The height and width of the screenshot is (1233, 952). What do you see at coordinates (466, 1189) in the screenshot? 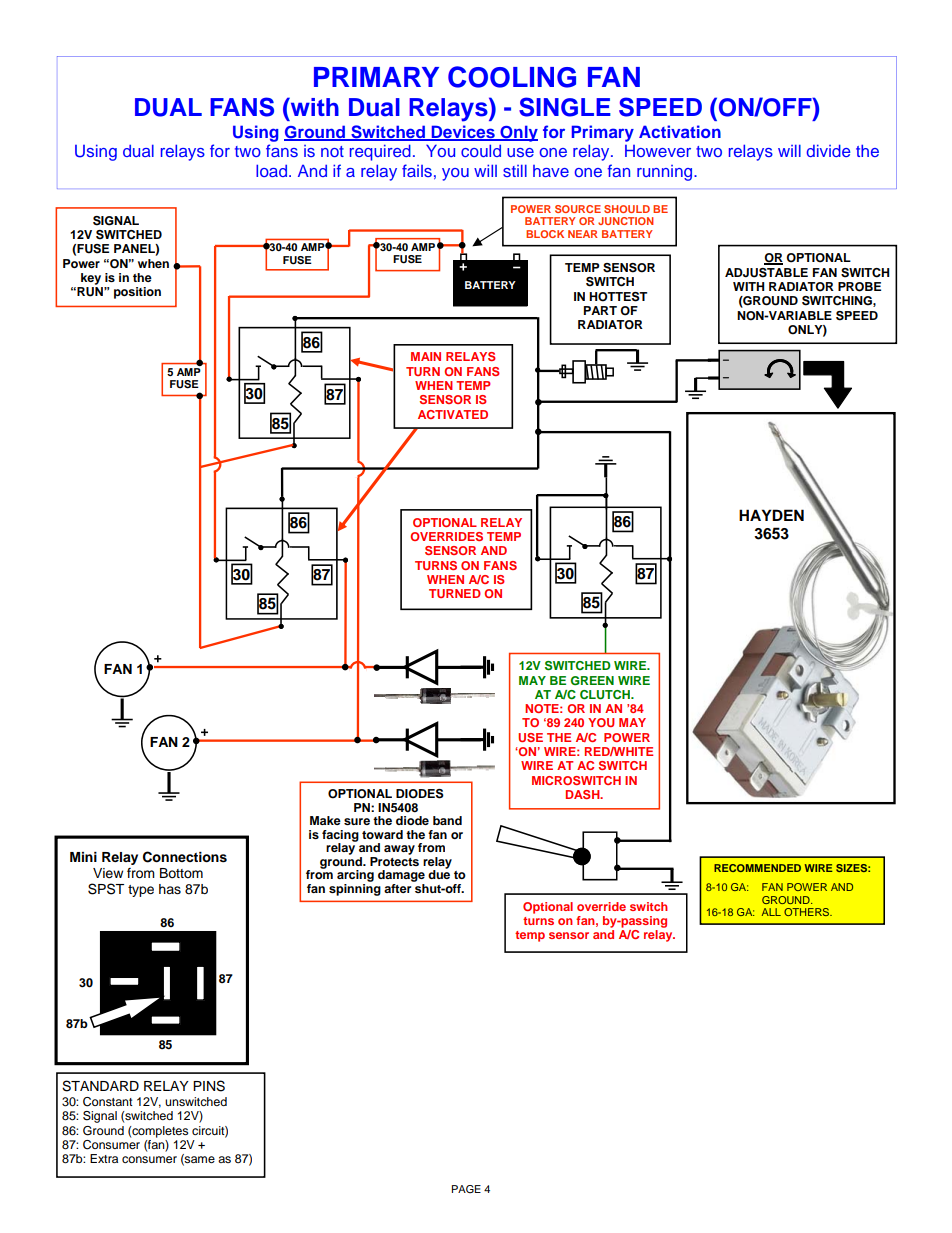
I see `PAGE` at bounding box center [466, 1189].
